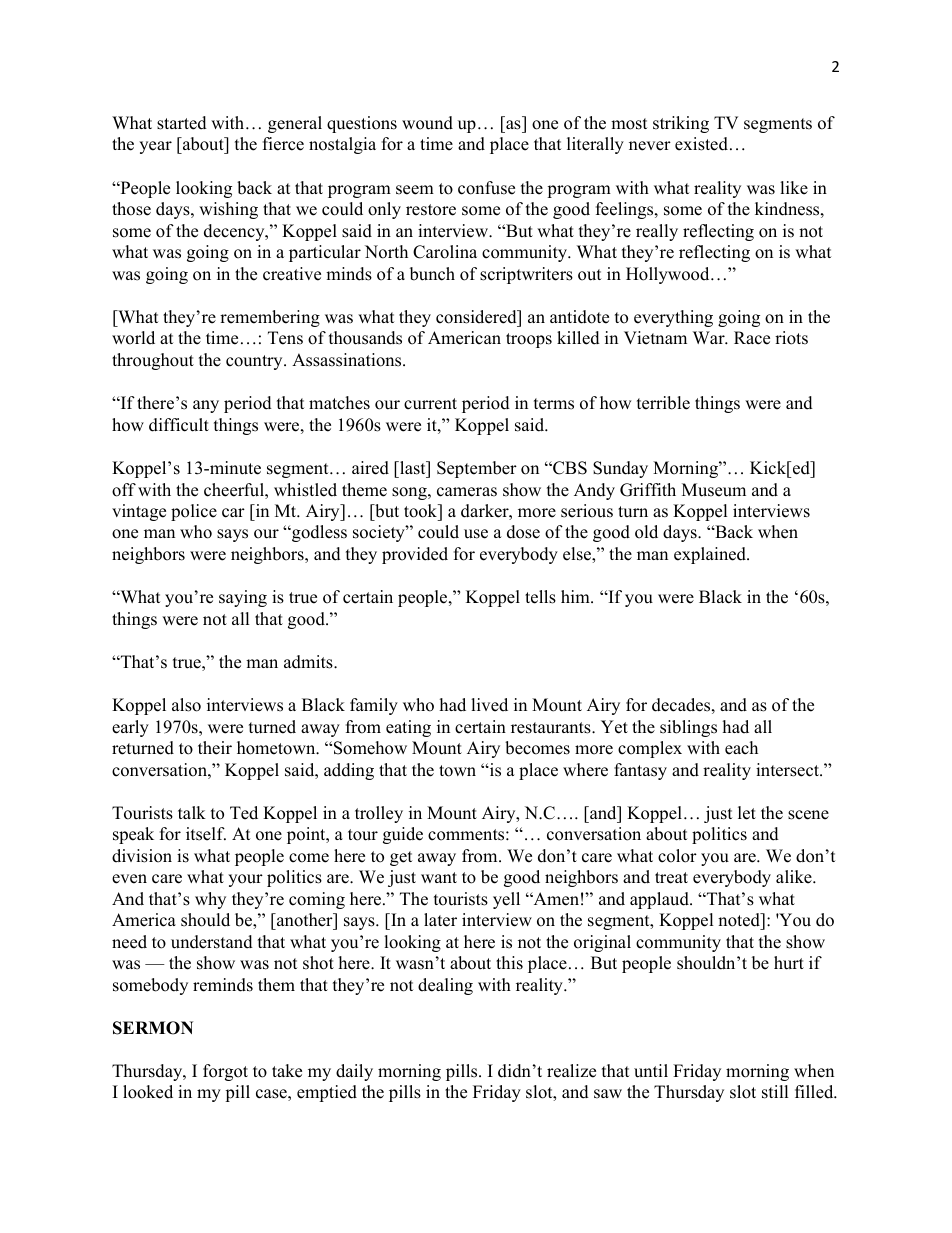  Describe the element at coordinates (571, 1071) in the screenshot. I see `realize` at that location.
